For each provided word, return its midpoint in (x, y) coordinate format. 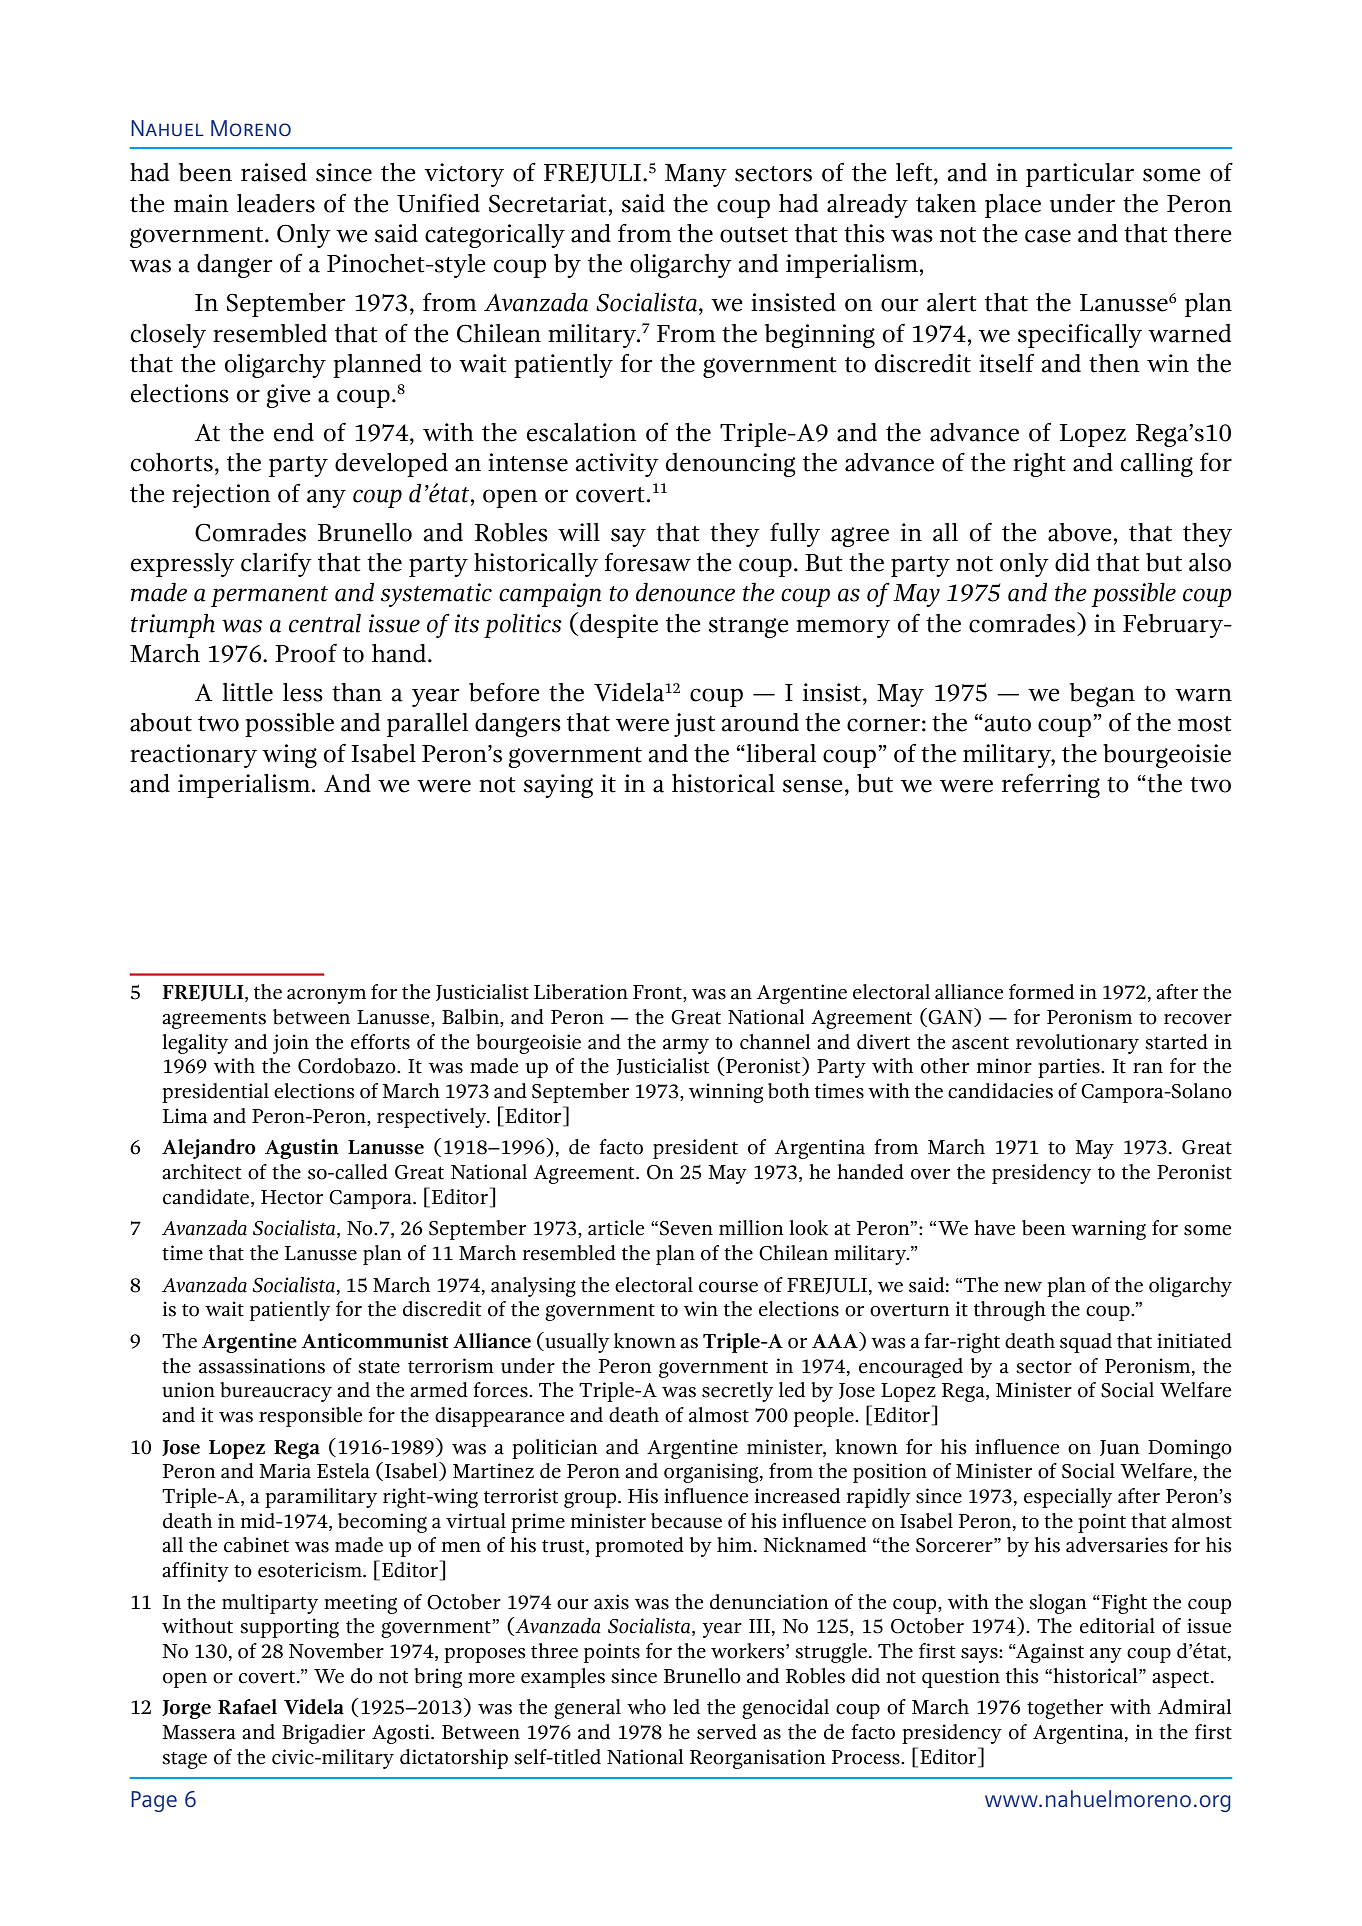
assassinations (262, 1366)
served (727, 1732)
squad (1086, 1343)
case (1048, 236)
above (1080, 532)
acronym (326, 996)
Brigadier (323, 1734)
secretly (737, 1392)
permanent (269, 596)
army (686, 1046)
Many (696, 175)
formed (1041, 992)
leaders (276, 203)
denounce (685, 592)
